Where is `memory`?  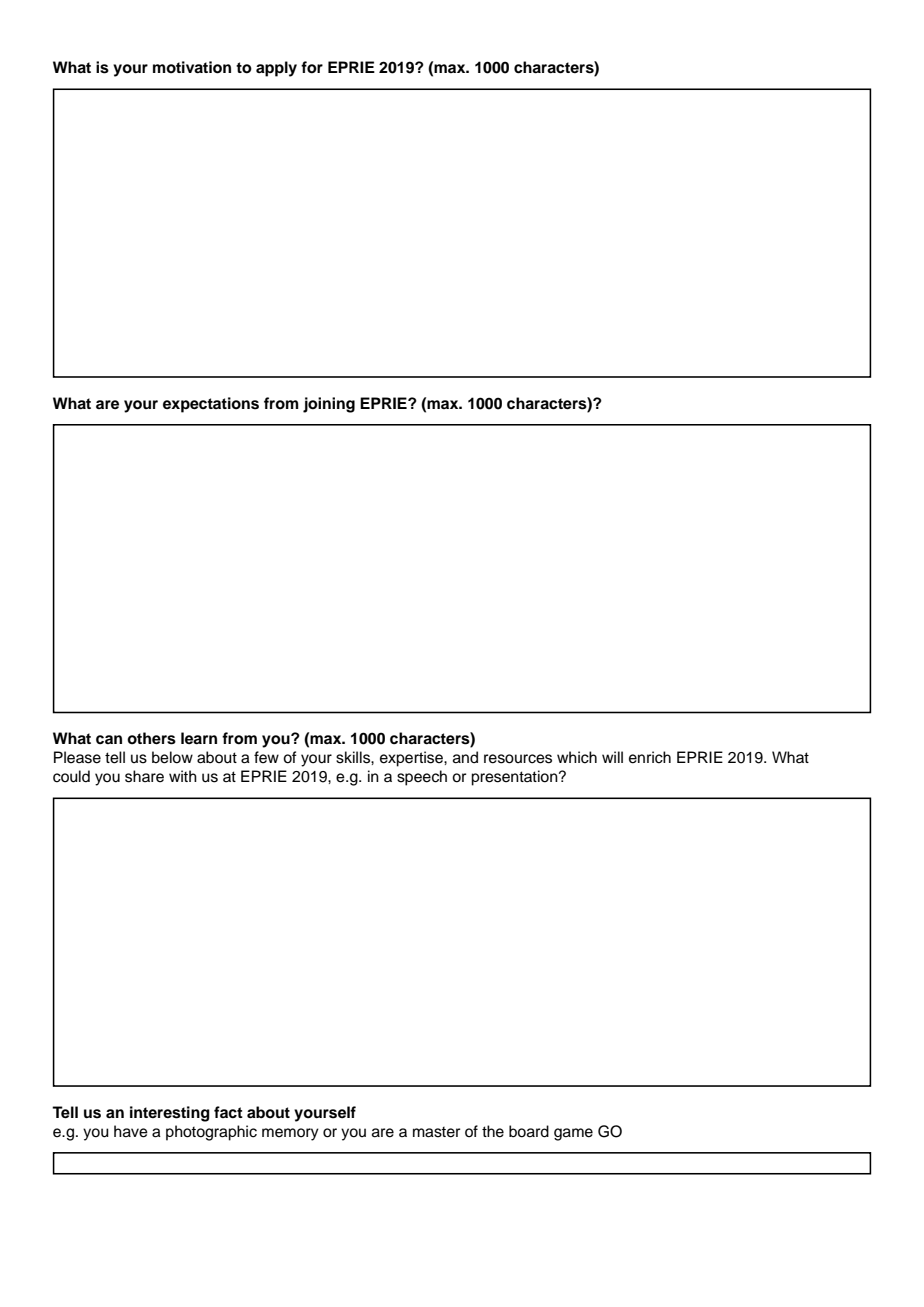
memory is located at coordinates (290, 1134).
